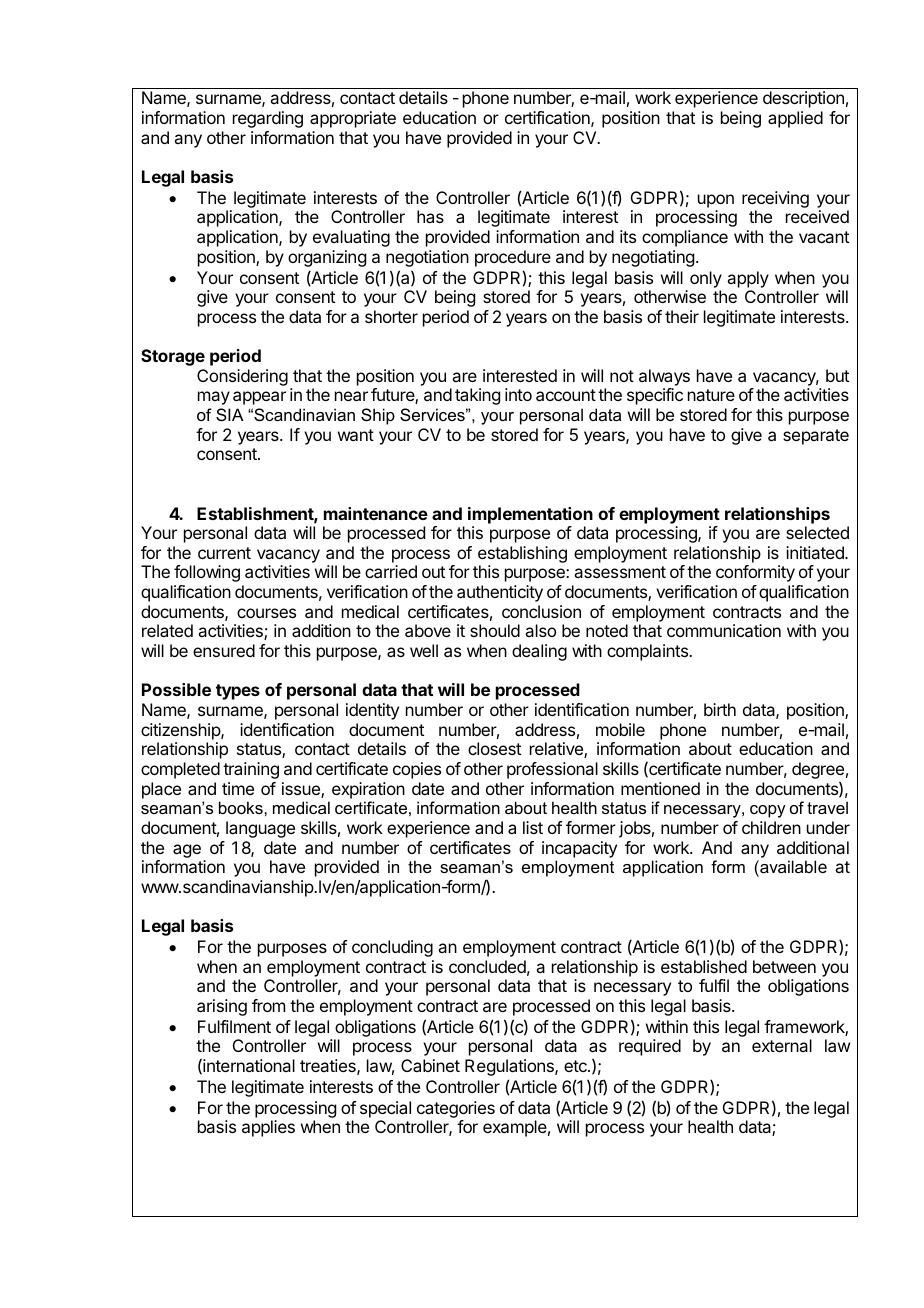 Image resolution: width=924 pixels, height=1308 pixels. I want to click on SIA, so click(230, 414).
